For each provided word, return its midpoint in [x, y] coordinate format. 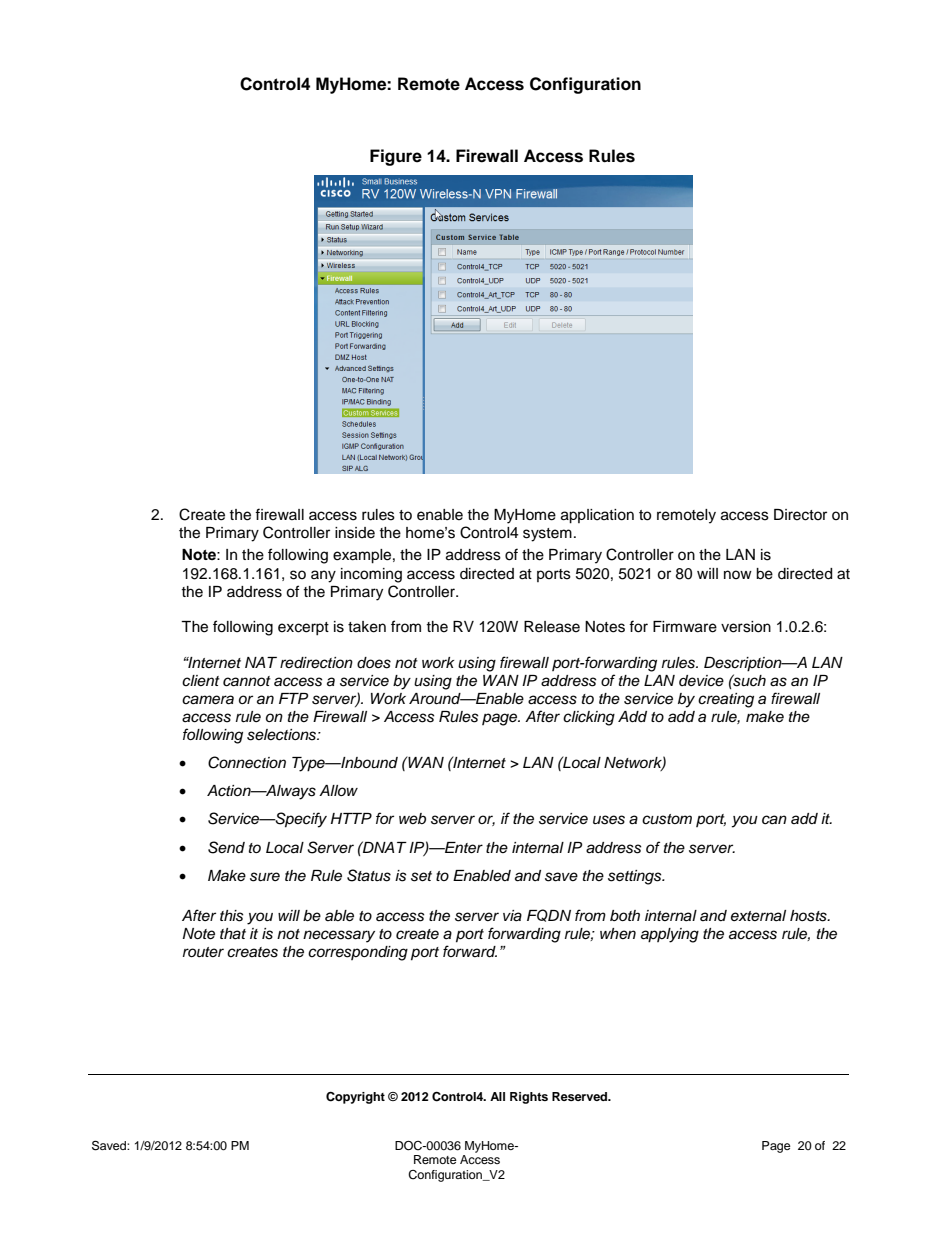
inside [355, 533]
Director [800, 515]
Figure [396, 157]
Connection [247, 762]
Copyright [355, 1097]
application [597, 516]
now [738, 574]
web [412, 818]
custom [667, 819]
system [547, 535]
